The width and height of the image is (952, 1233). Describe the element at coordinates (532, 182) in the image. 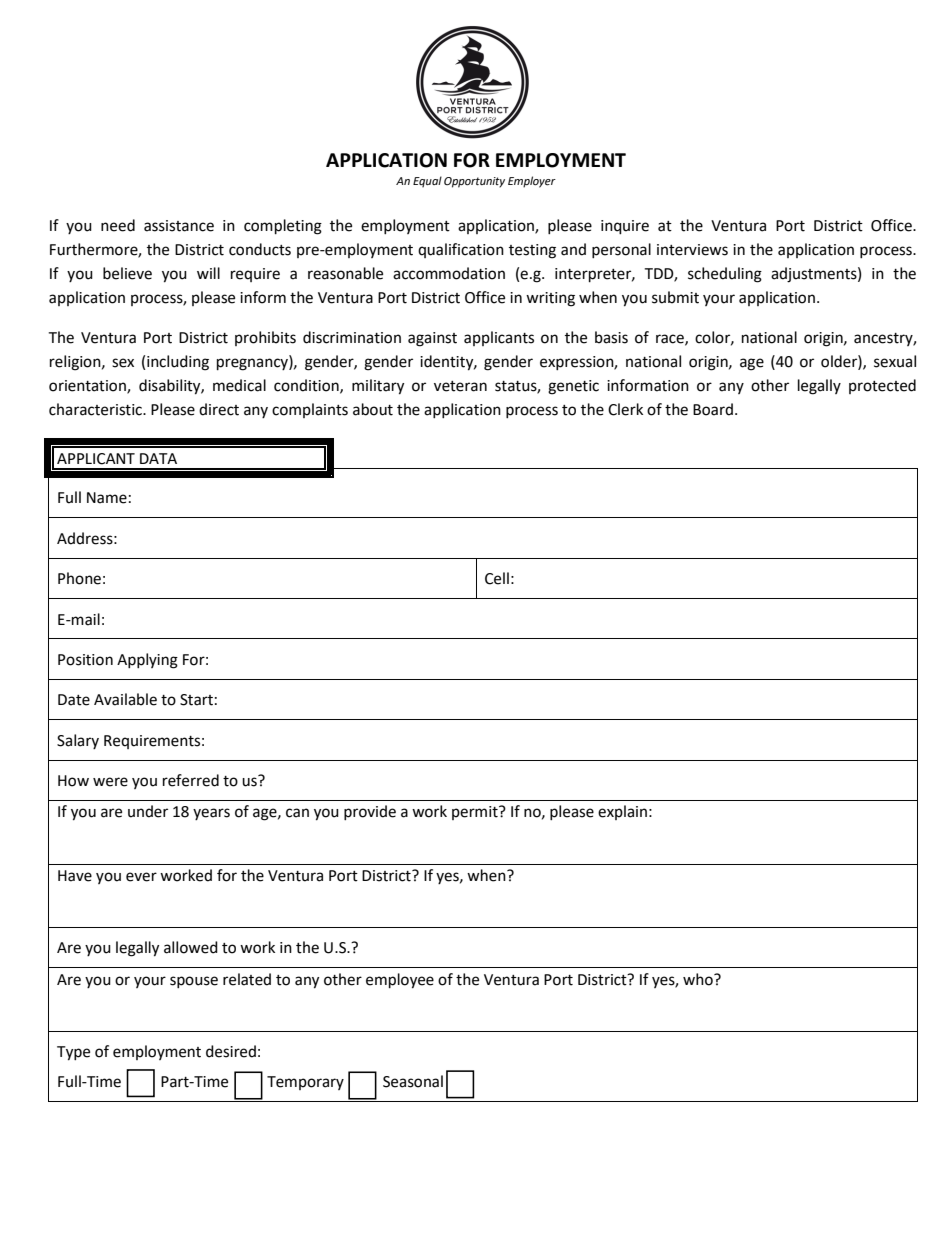

I see `Employer` at that location.
